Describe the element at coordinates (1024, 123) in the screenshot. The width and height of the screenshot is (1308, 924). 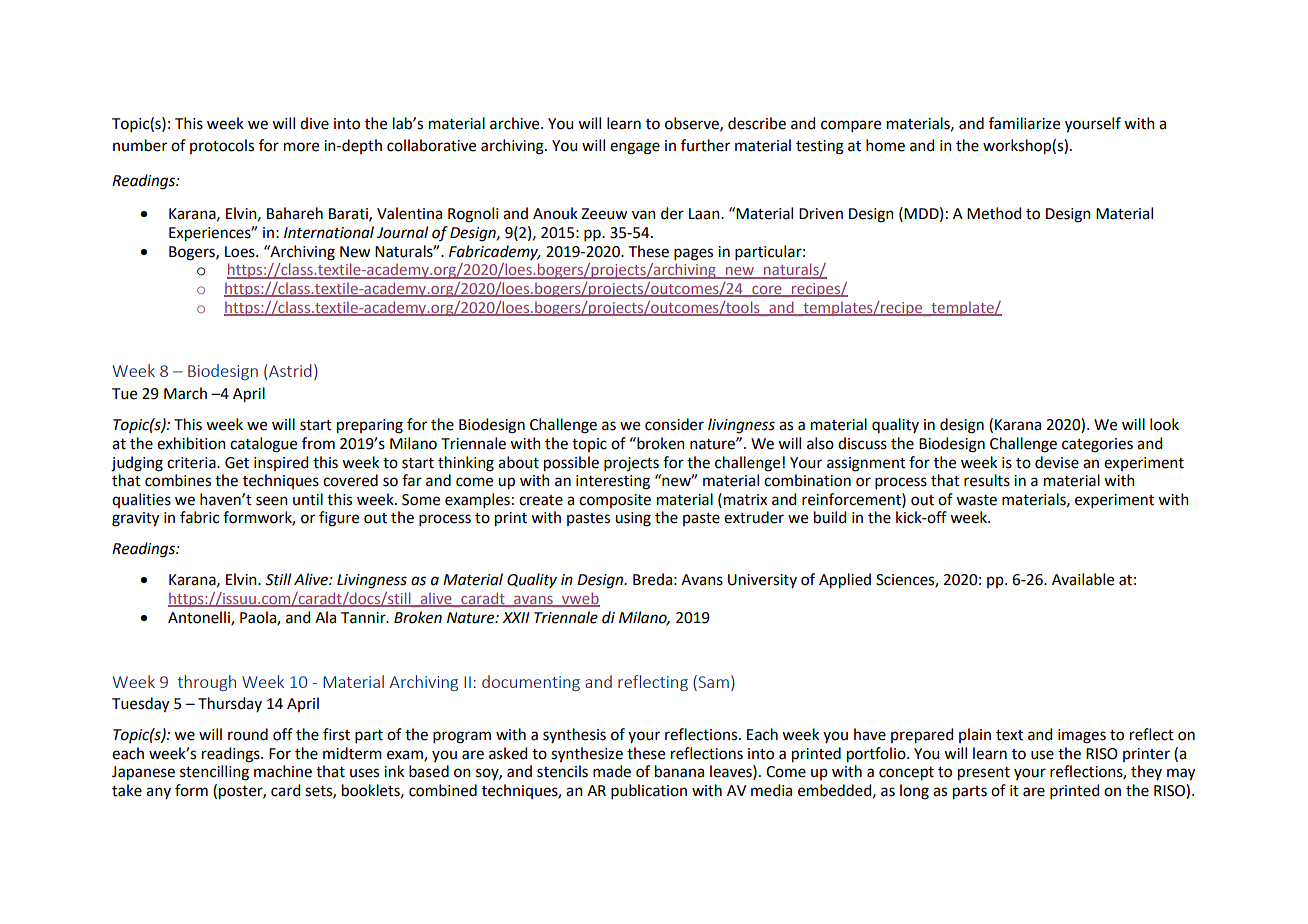
I see `familiarize` at that location.
